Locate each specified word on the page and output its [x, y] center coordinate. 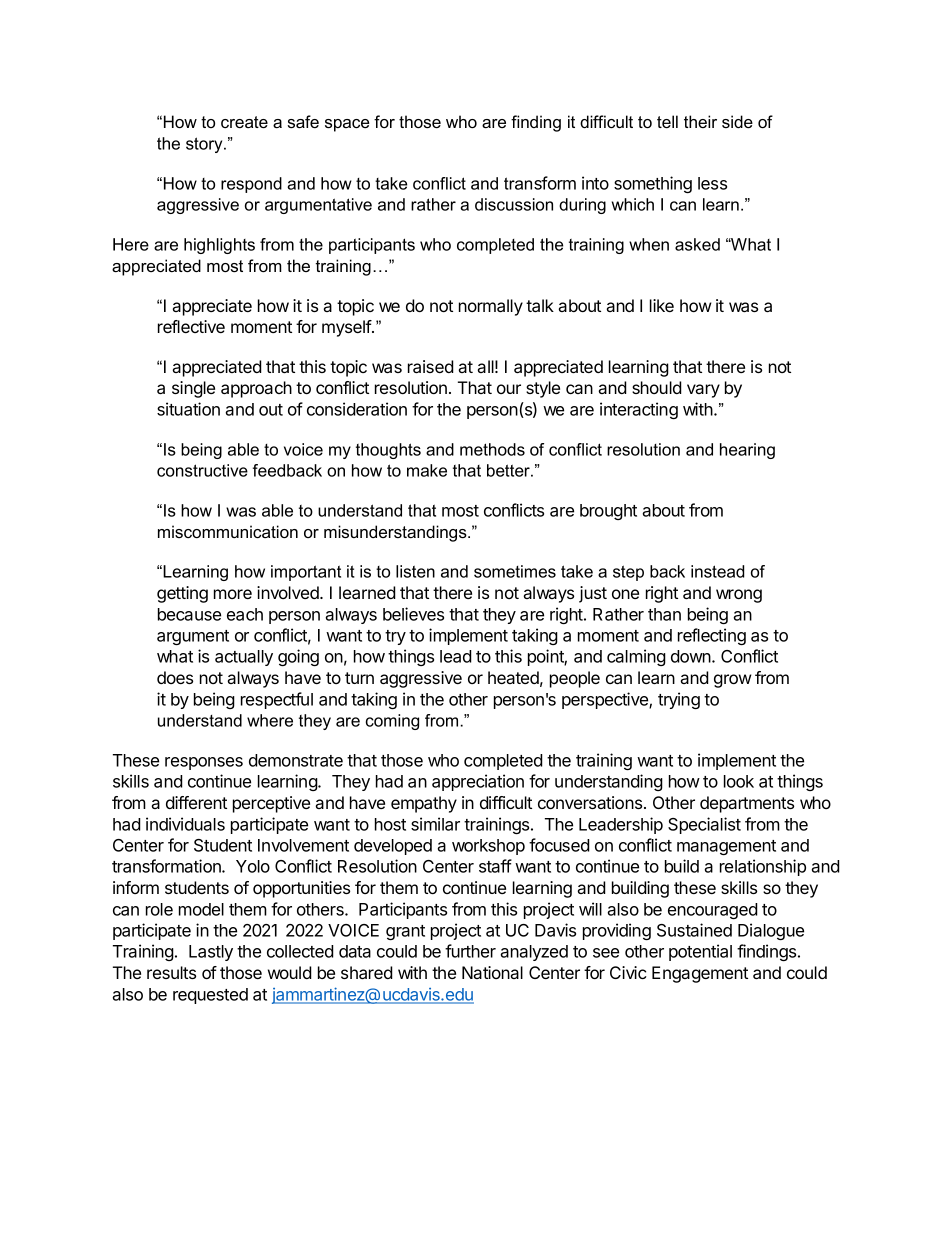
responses [204, 763]
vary [703, 391]
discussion [514, 204]
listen [415, 571]
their [700, 121]
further [470, 951]
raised [431, 366]
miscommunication [228, 531]
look [739, 781]
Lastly [211, 953]
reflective [191, 326]
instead [717, 571]
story [205, 145]
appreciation [478, 782]
